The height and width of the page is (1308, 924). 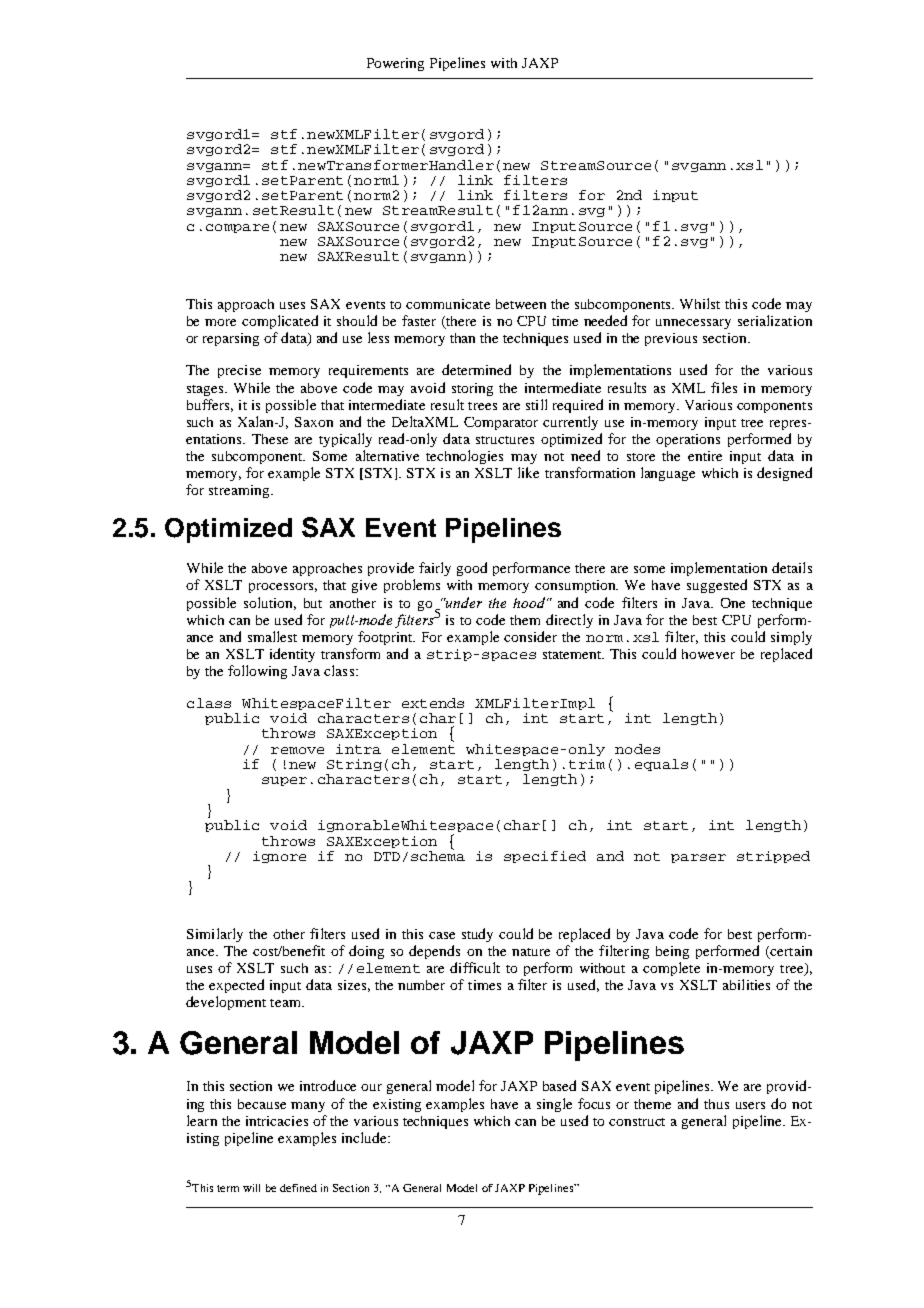 What do you see at coordinates (395, 64) in the page?
I see `Powering` at bounding box center [395, 64].
